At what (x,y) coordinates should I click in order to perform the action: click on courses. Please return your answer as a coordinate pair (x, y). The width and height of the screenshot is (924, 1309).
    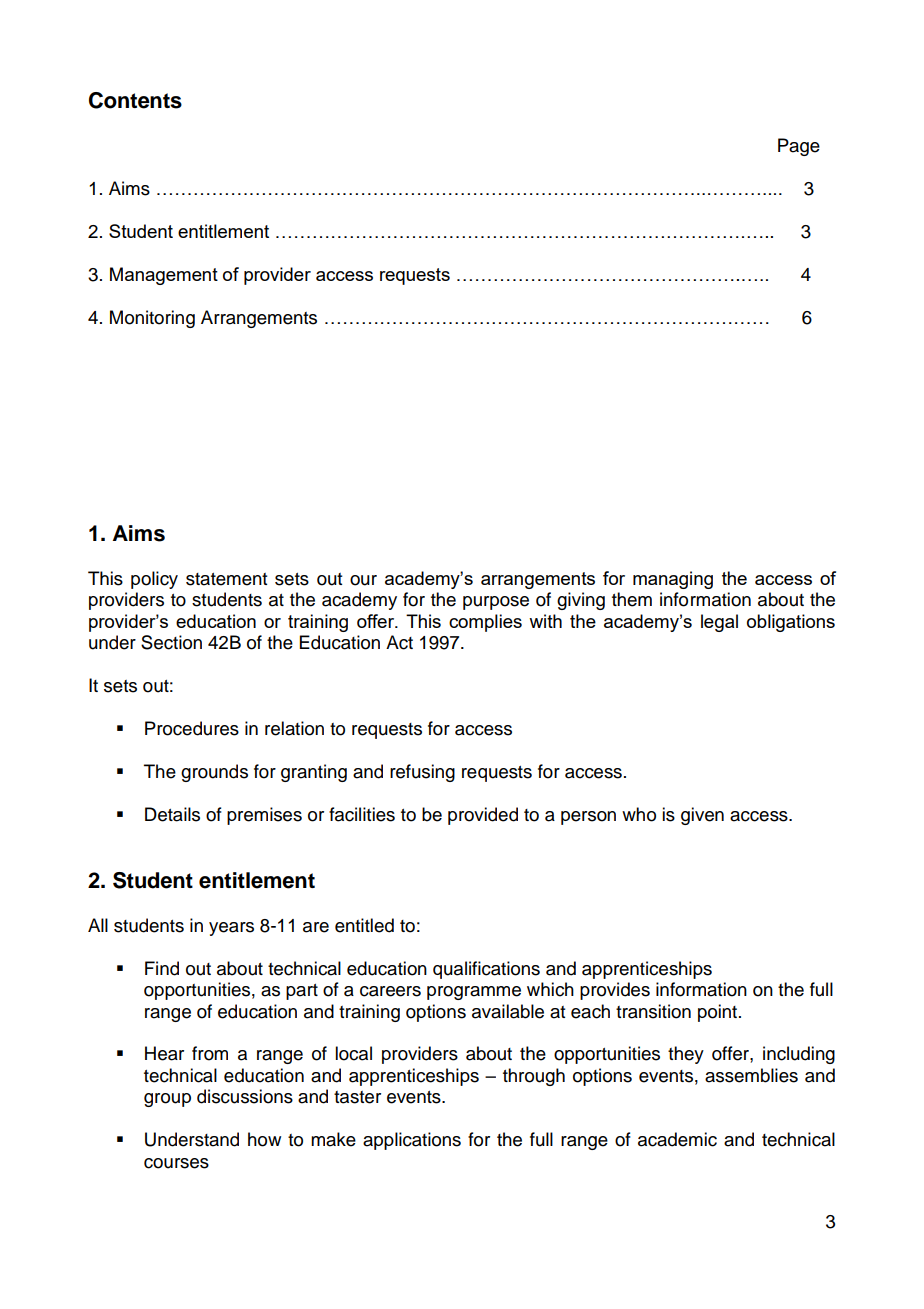
    Looking at the image, I should click on (176, 1163).
